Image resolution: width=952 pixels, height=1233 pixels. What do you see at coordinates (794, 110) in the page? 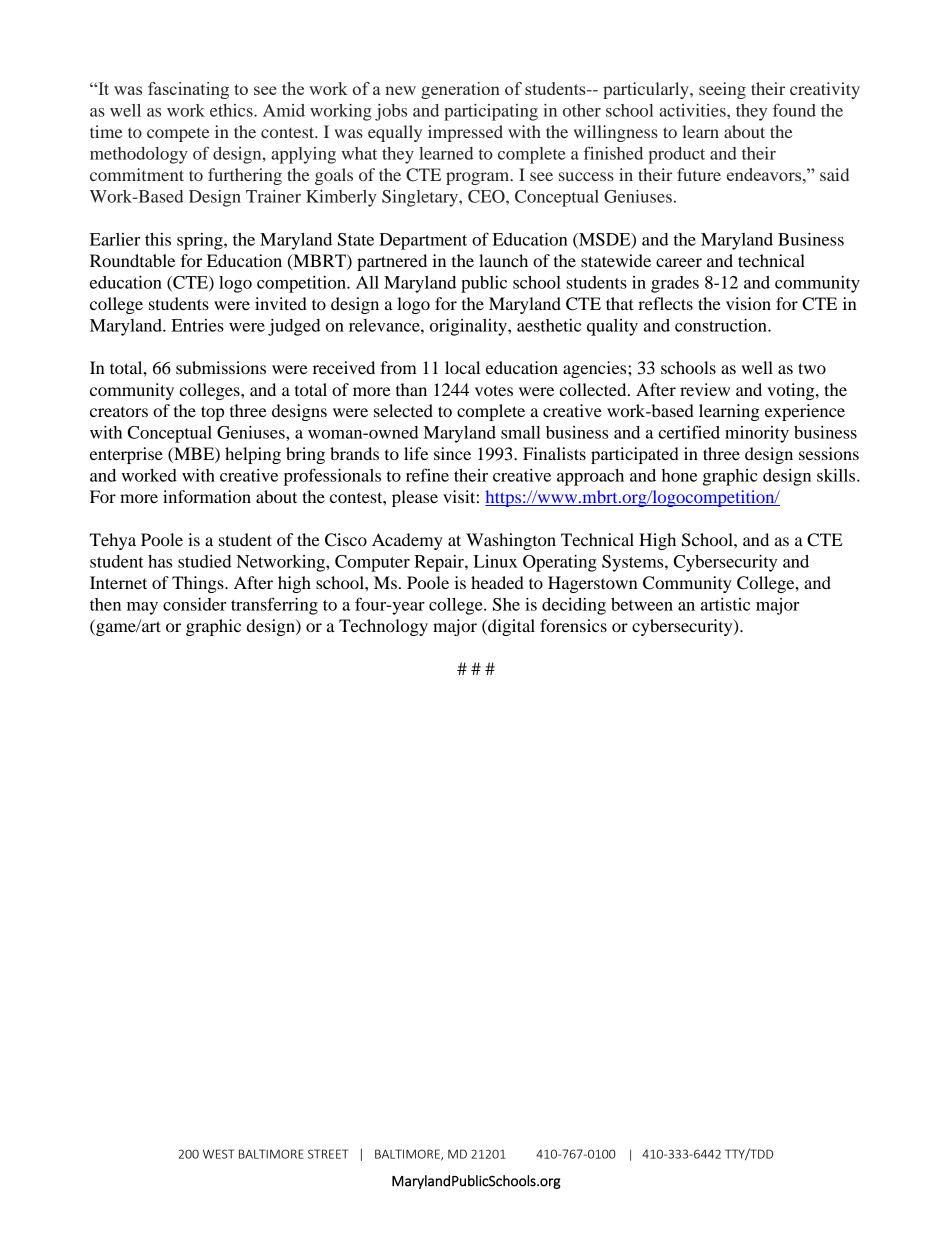
I see `found` at bounding box center [794, 110].
